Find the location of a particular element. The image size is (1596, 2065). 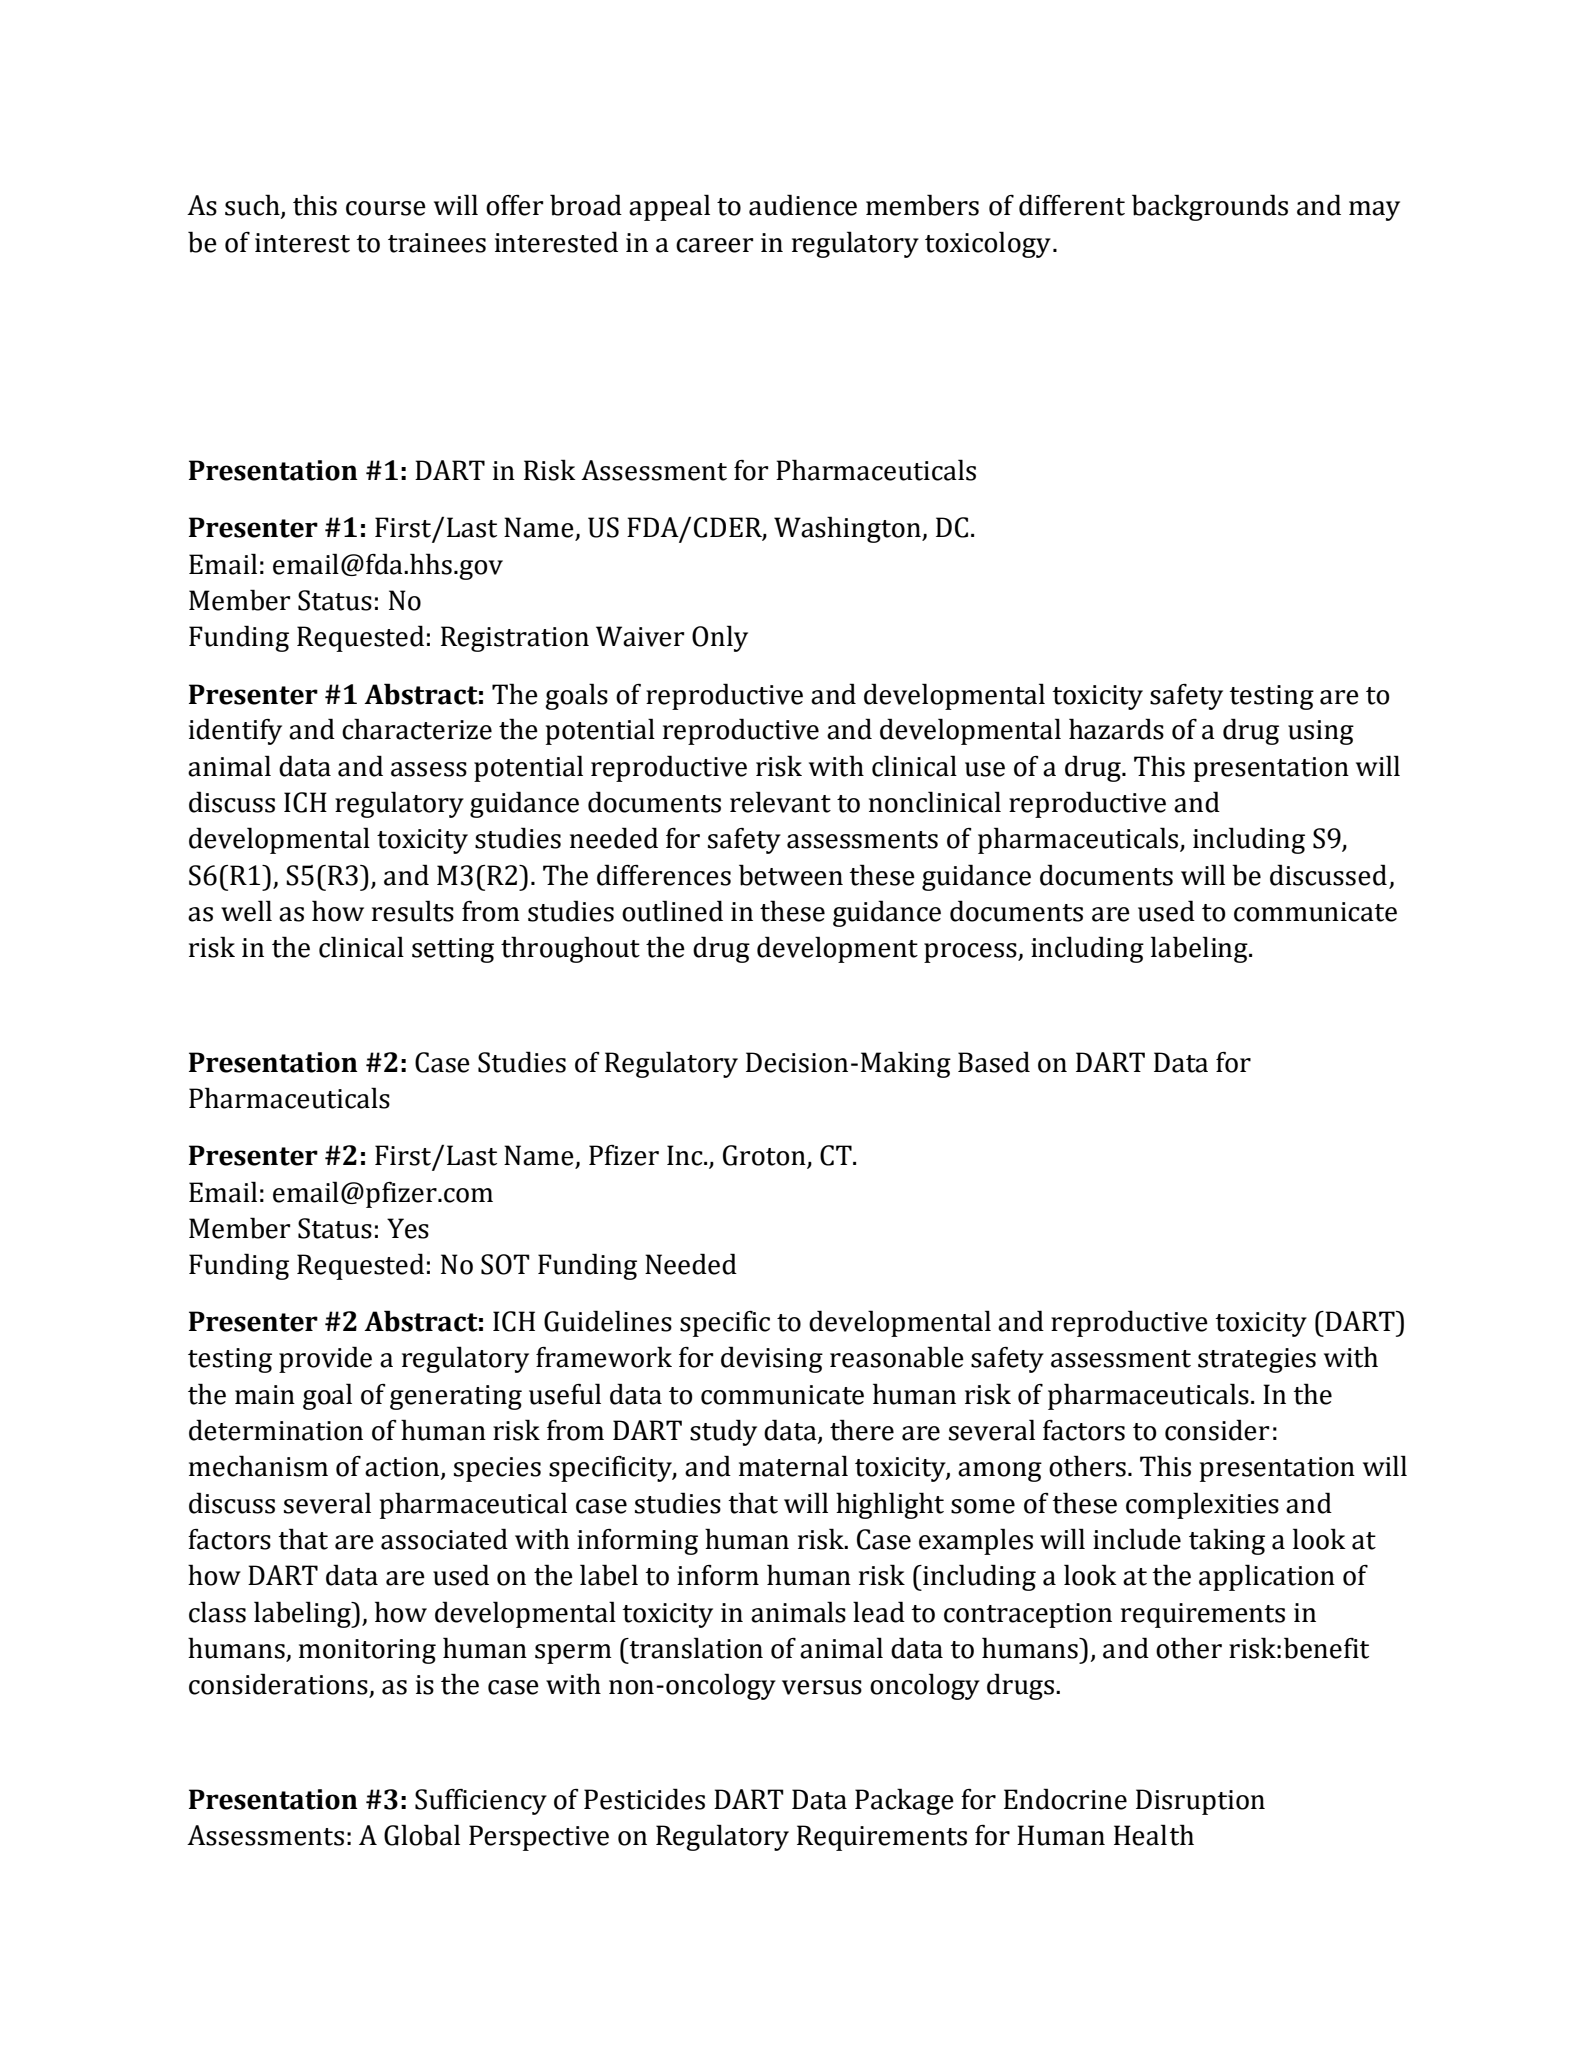

Based is located at coordinates (994, 1062).
